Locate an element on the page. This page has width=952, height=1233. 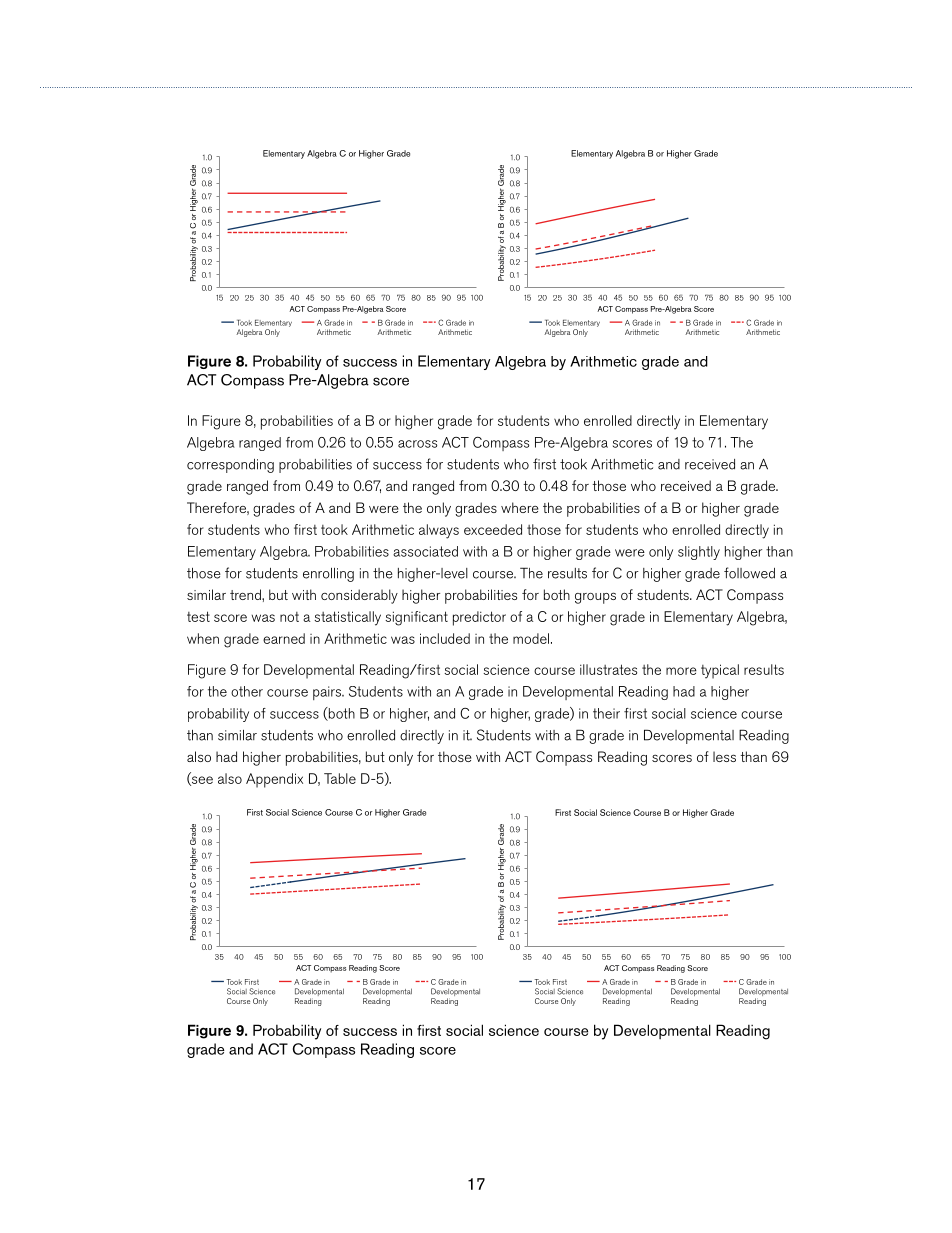
across is located at coordinates (417, 444).
